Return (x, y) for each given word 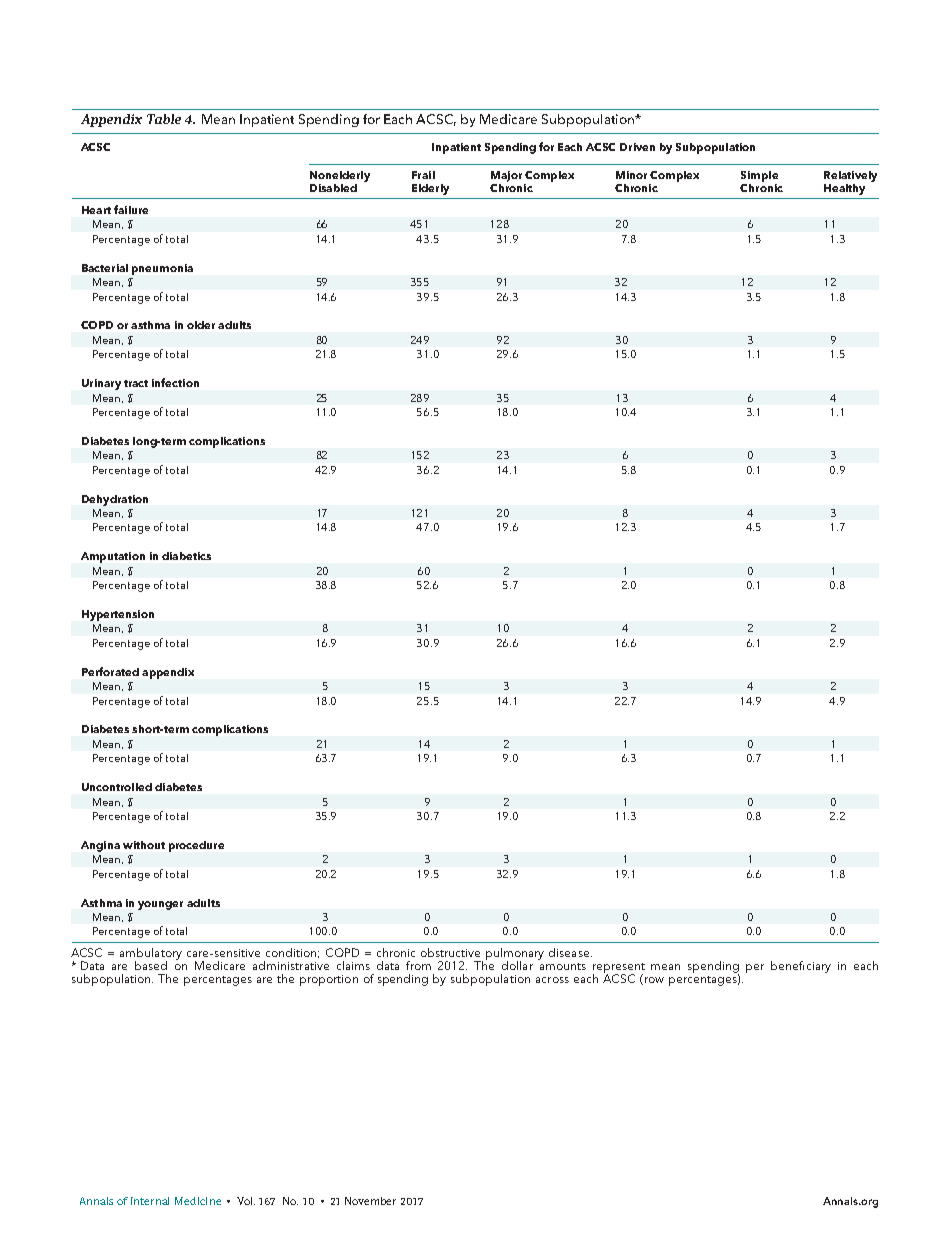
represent (619, 969)
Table (164, 119)
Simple (759, 176)
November (370, 1201)
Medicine (198, 1201)
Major (506, 176)
